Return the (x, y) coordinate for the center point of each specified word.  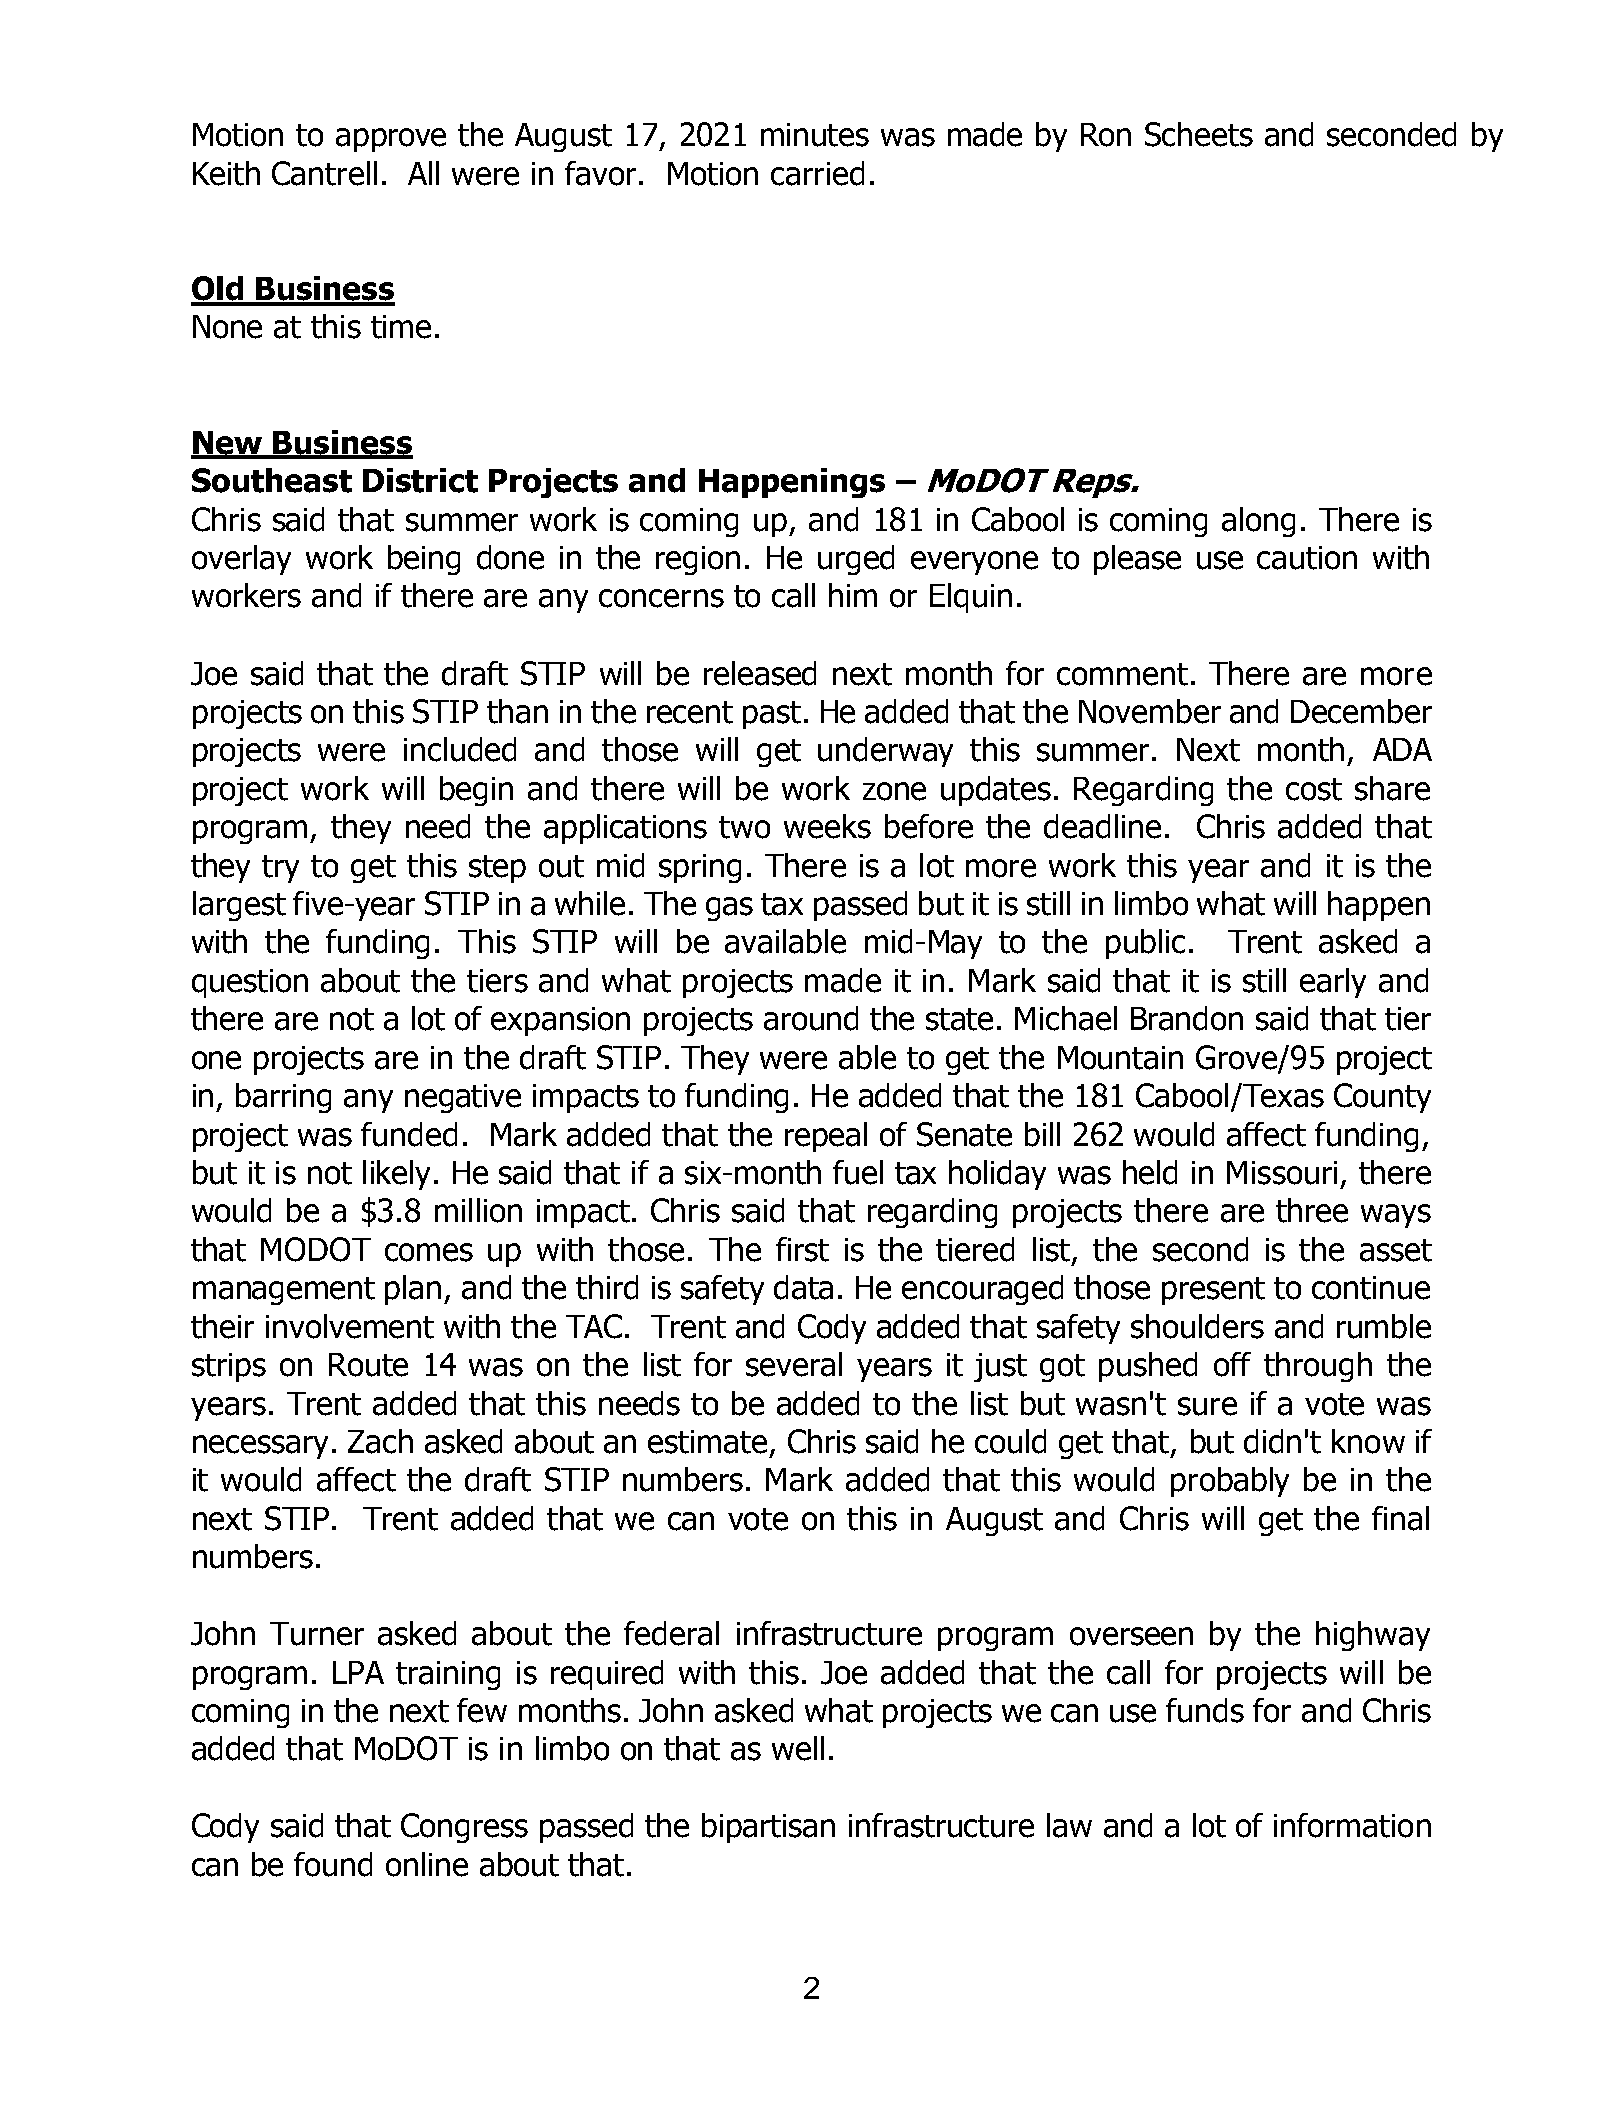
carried (817, 173)
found (333, 1864)
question (250, 983)
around (811, 1018)
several (794, 1364)
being (424, 560)
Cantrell (324, 173)
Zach (380, 1441)
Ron (1106, 135)
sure (1207, 1406)
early (1333, 983)
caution (1307, 558)
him (853, 595)
